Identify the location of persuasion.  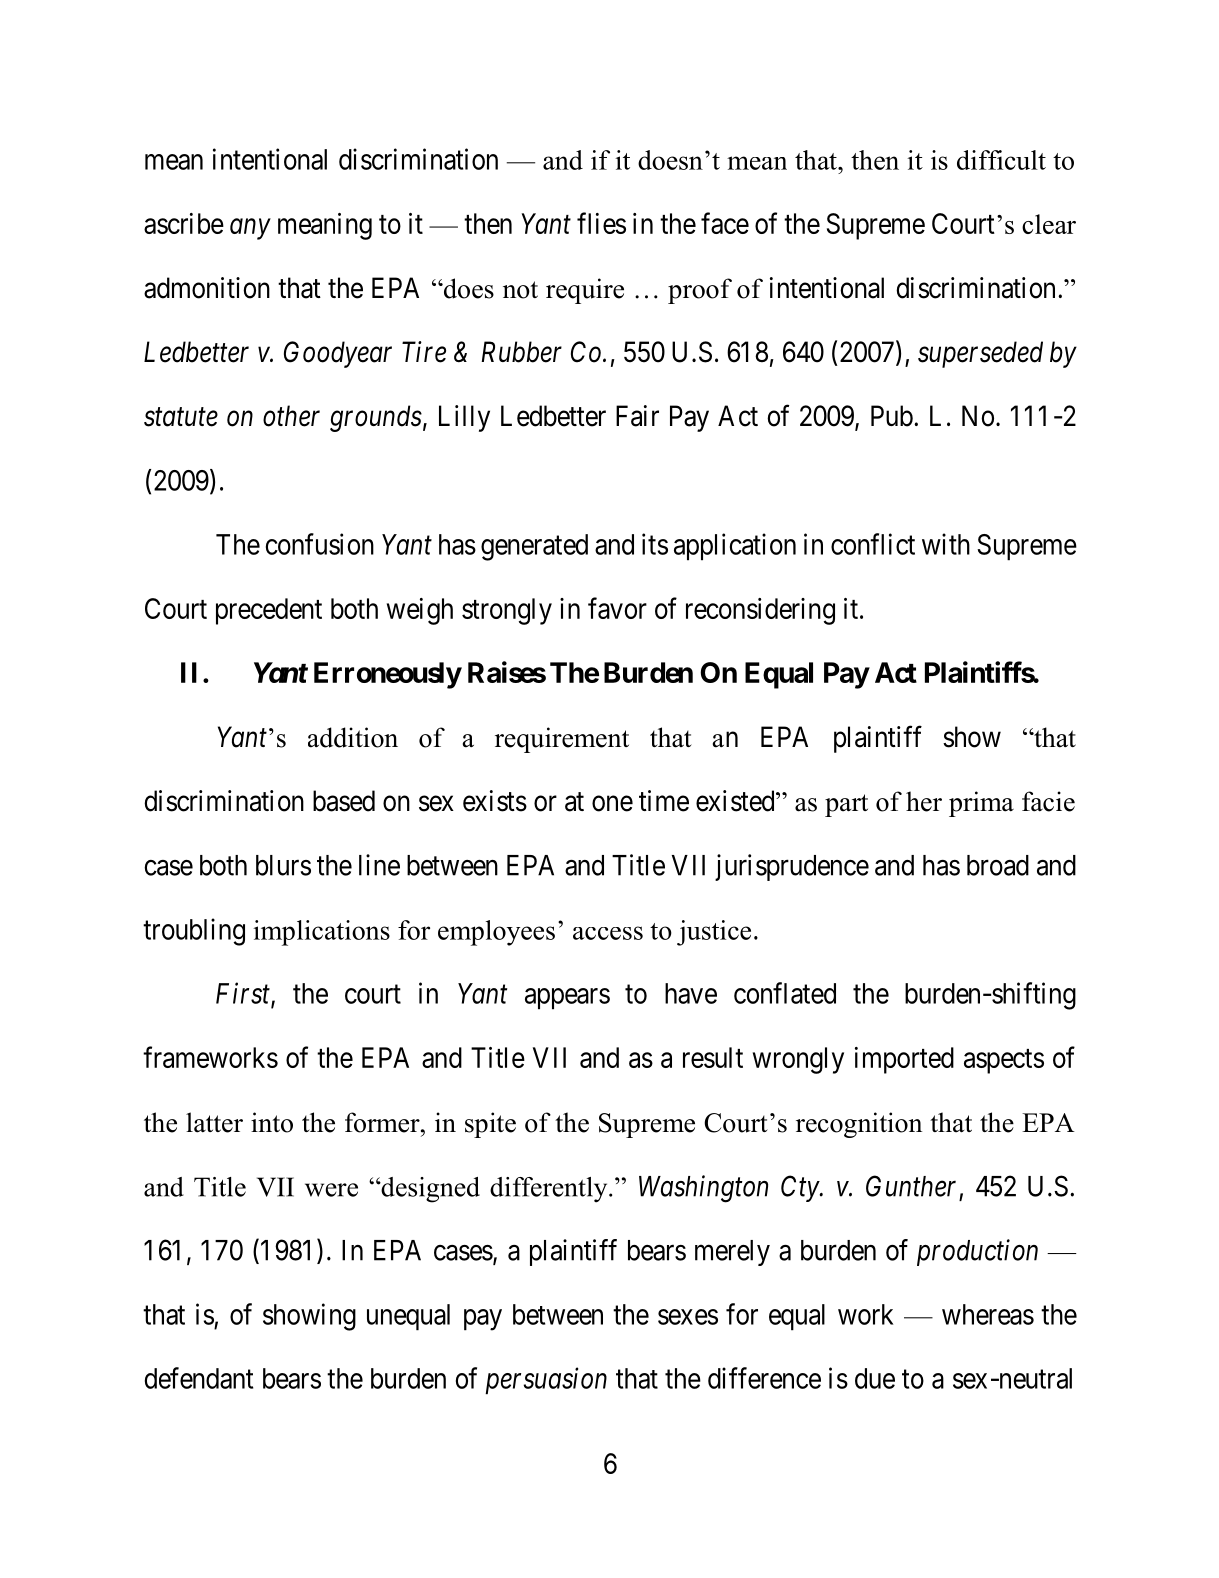
(546, 1381).
